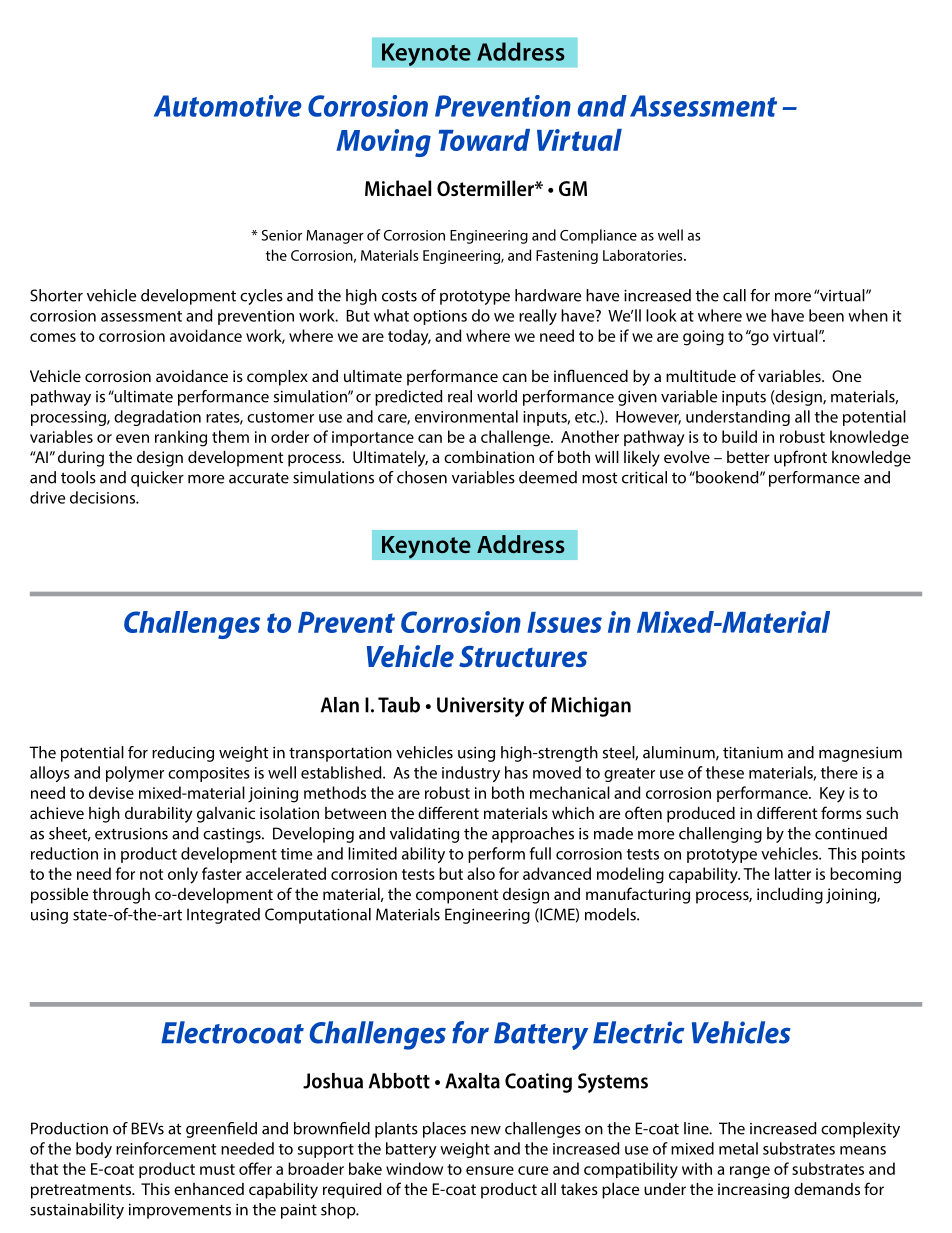  Describe the element at coordinates (720, 835) in the page. I see `challenging` at that location.
